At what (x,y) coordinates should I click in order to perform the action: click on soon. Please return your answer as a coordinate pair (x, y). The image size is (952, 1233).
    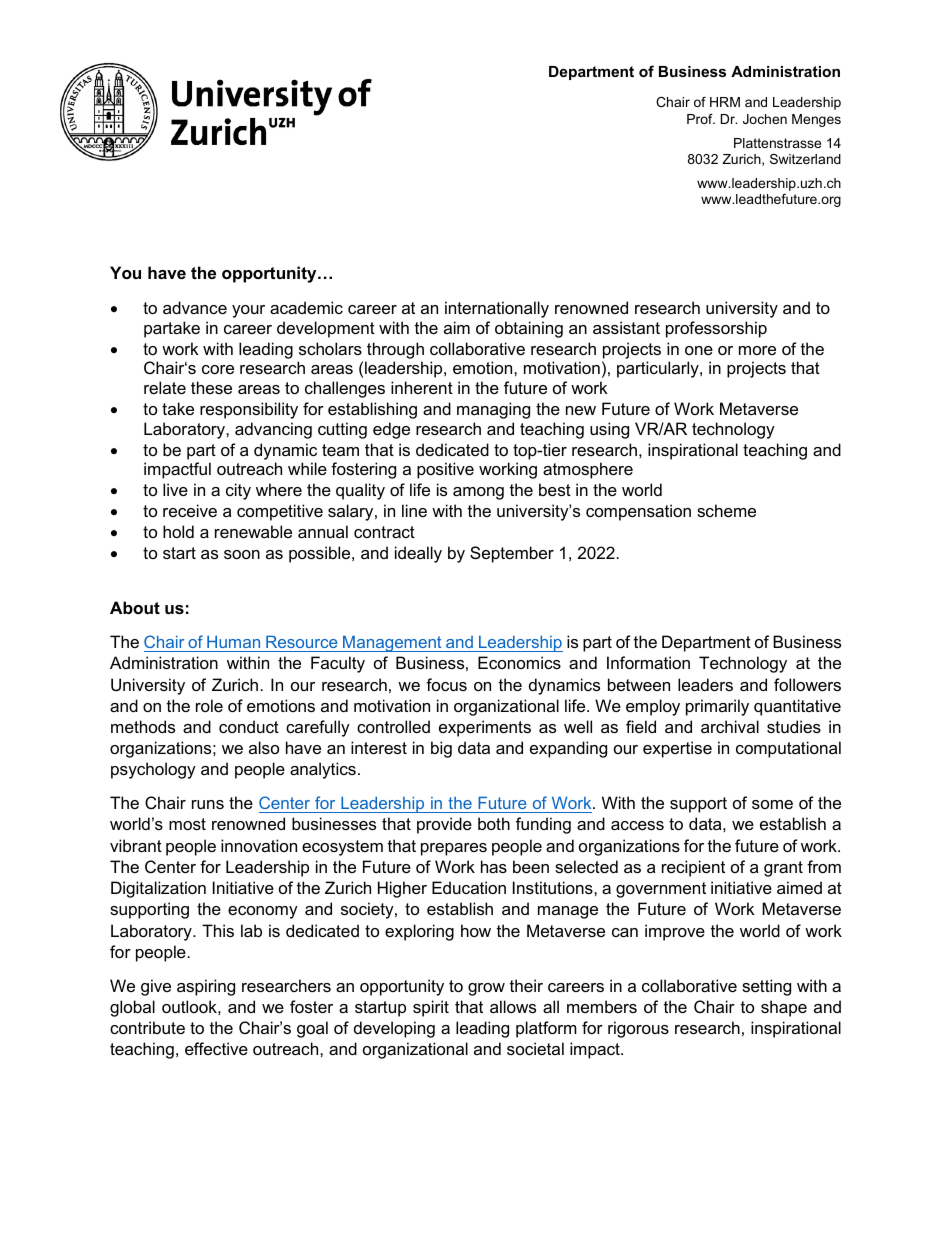
    Looking at the image, I should click on (242, 554).
